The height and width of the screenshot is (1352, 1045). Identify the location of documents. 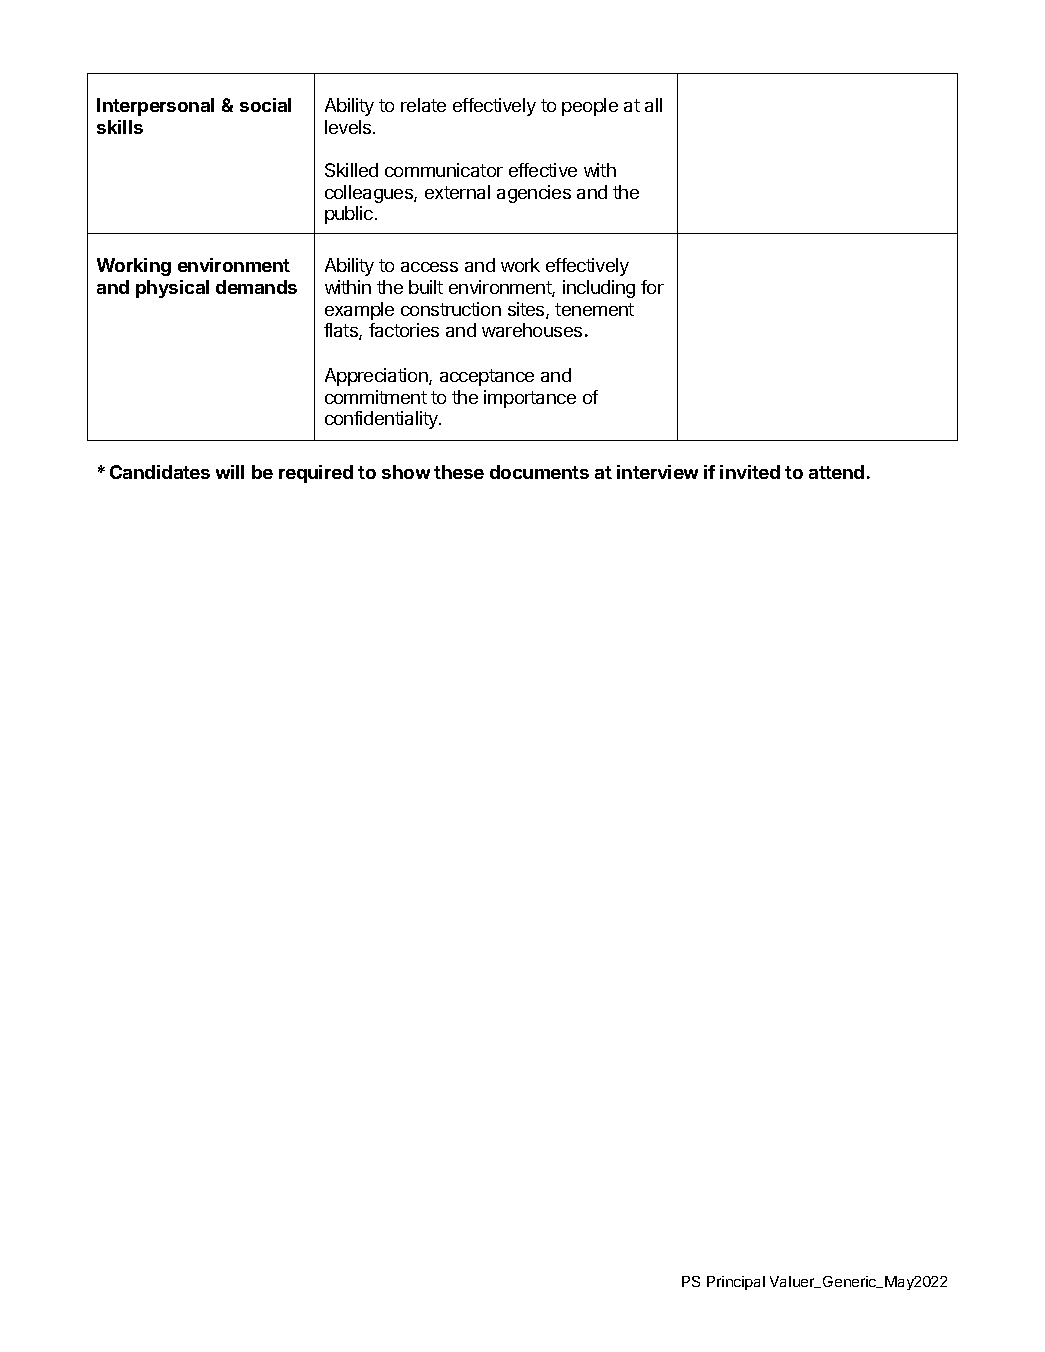
(539, 472).
